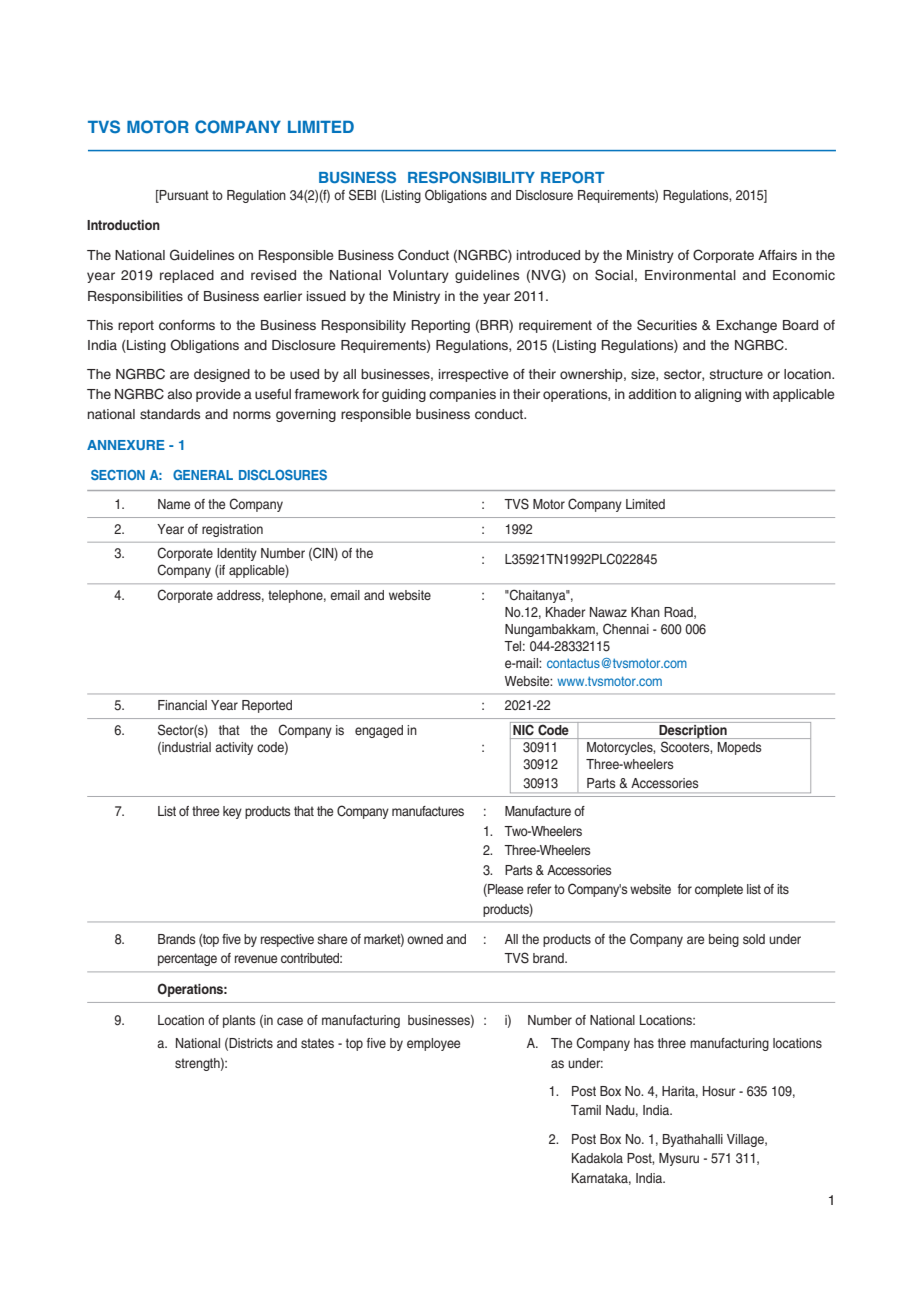  Describe the element at coordinates (717, 395) in the document. I see `aligning` at that location.
